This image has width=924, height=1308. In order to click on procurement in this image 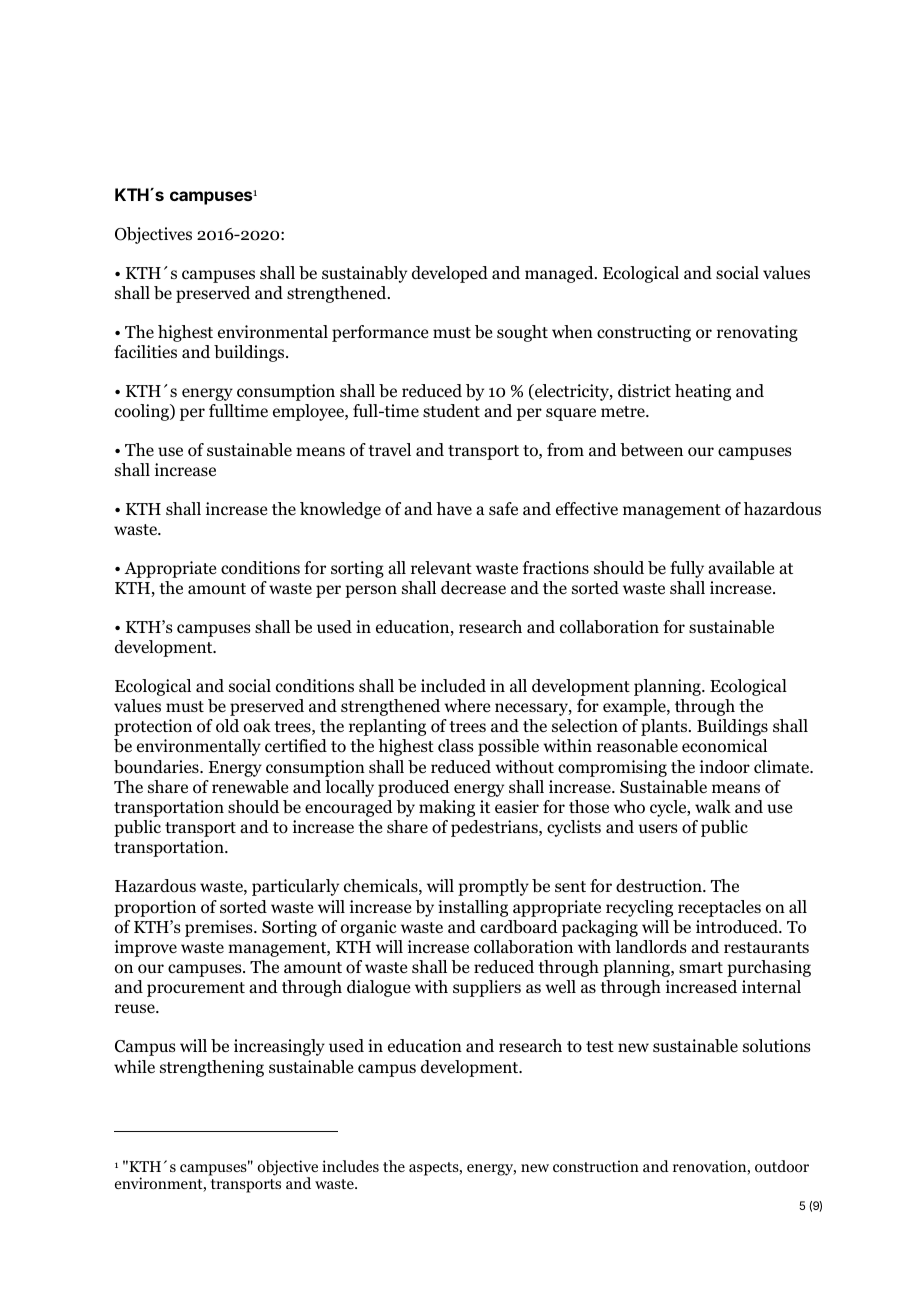, I will do `click(196, 989)`.
